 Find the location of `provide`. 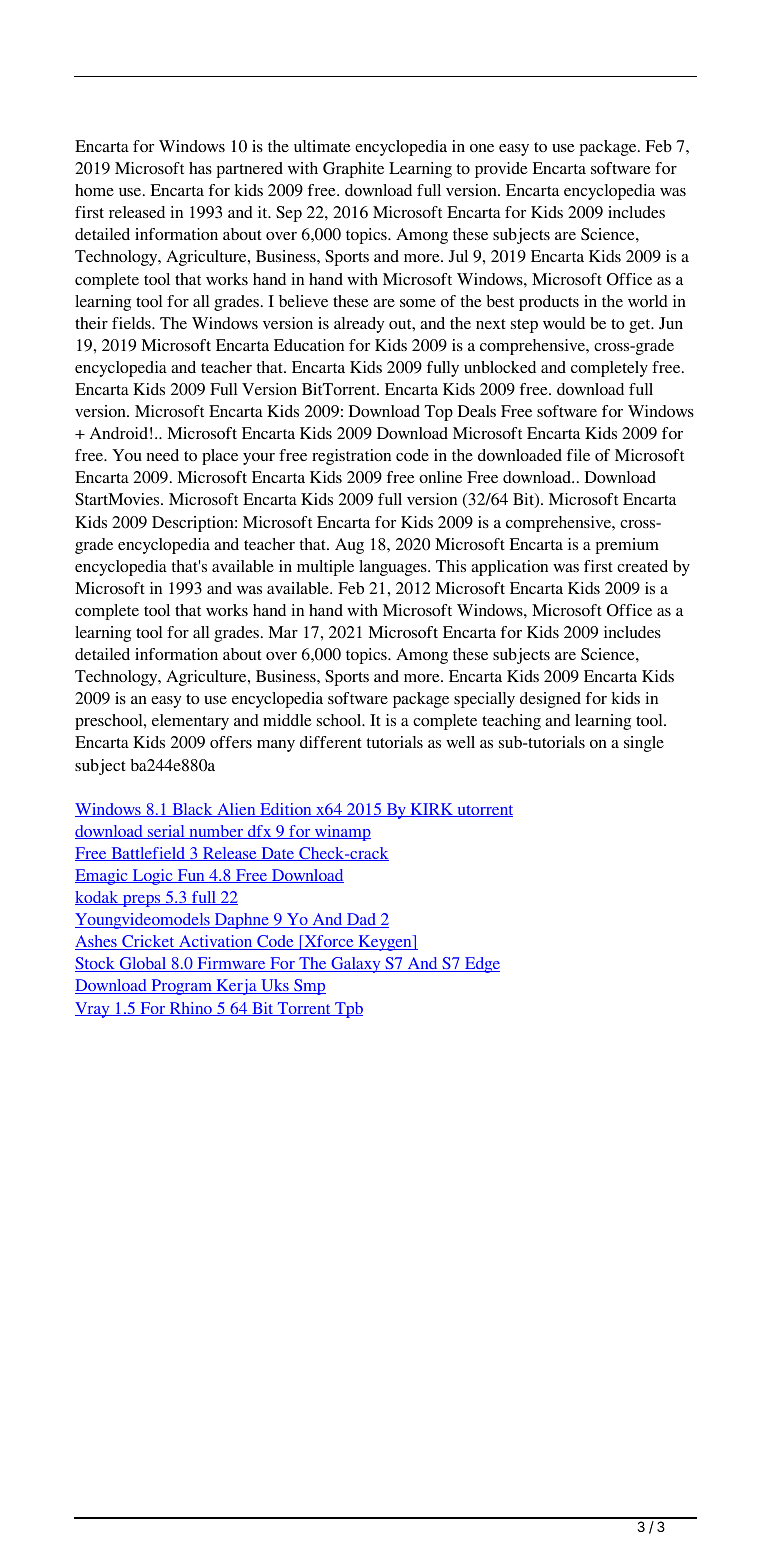

provide is located at coordinates (501, 170).
